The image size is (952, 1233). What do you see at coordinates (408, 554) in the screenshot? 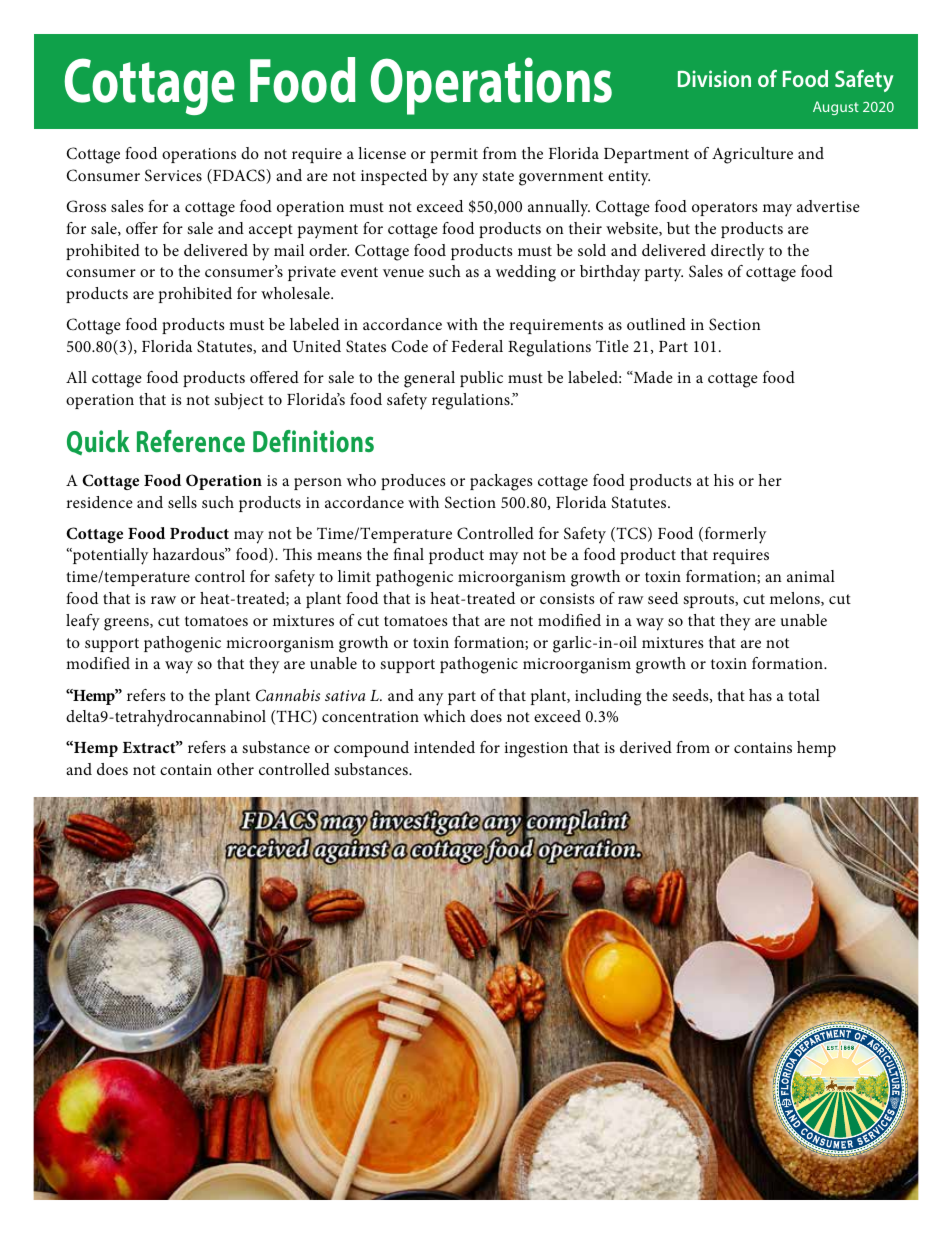
I see `final` at bounding box center [408, 554].
